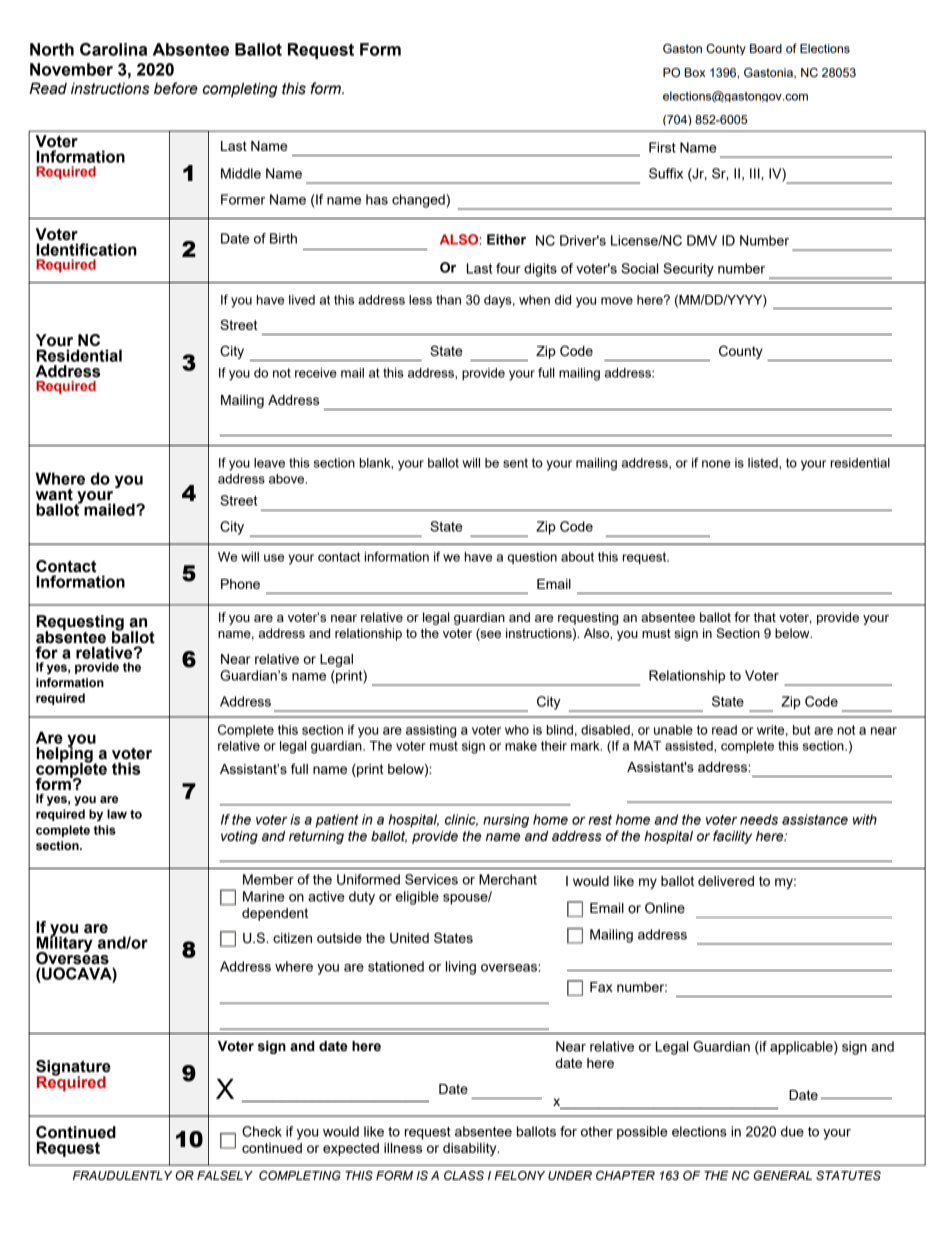 This screenshot has height=1233, width=952. What do you see at coordinates (765, 617) in the screenshot?
I see `that` at bounding box center [765, 617].
